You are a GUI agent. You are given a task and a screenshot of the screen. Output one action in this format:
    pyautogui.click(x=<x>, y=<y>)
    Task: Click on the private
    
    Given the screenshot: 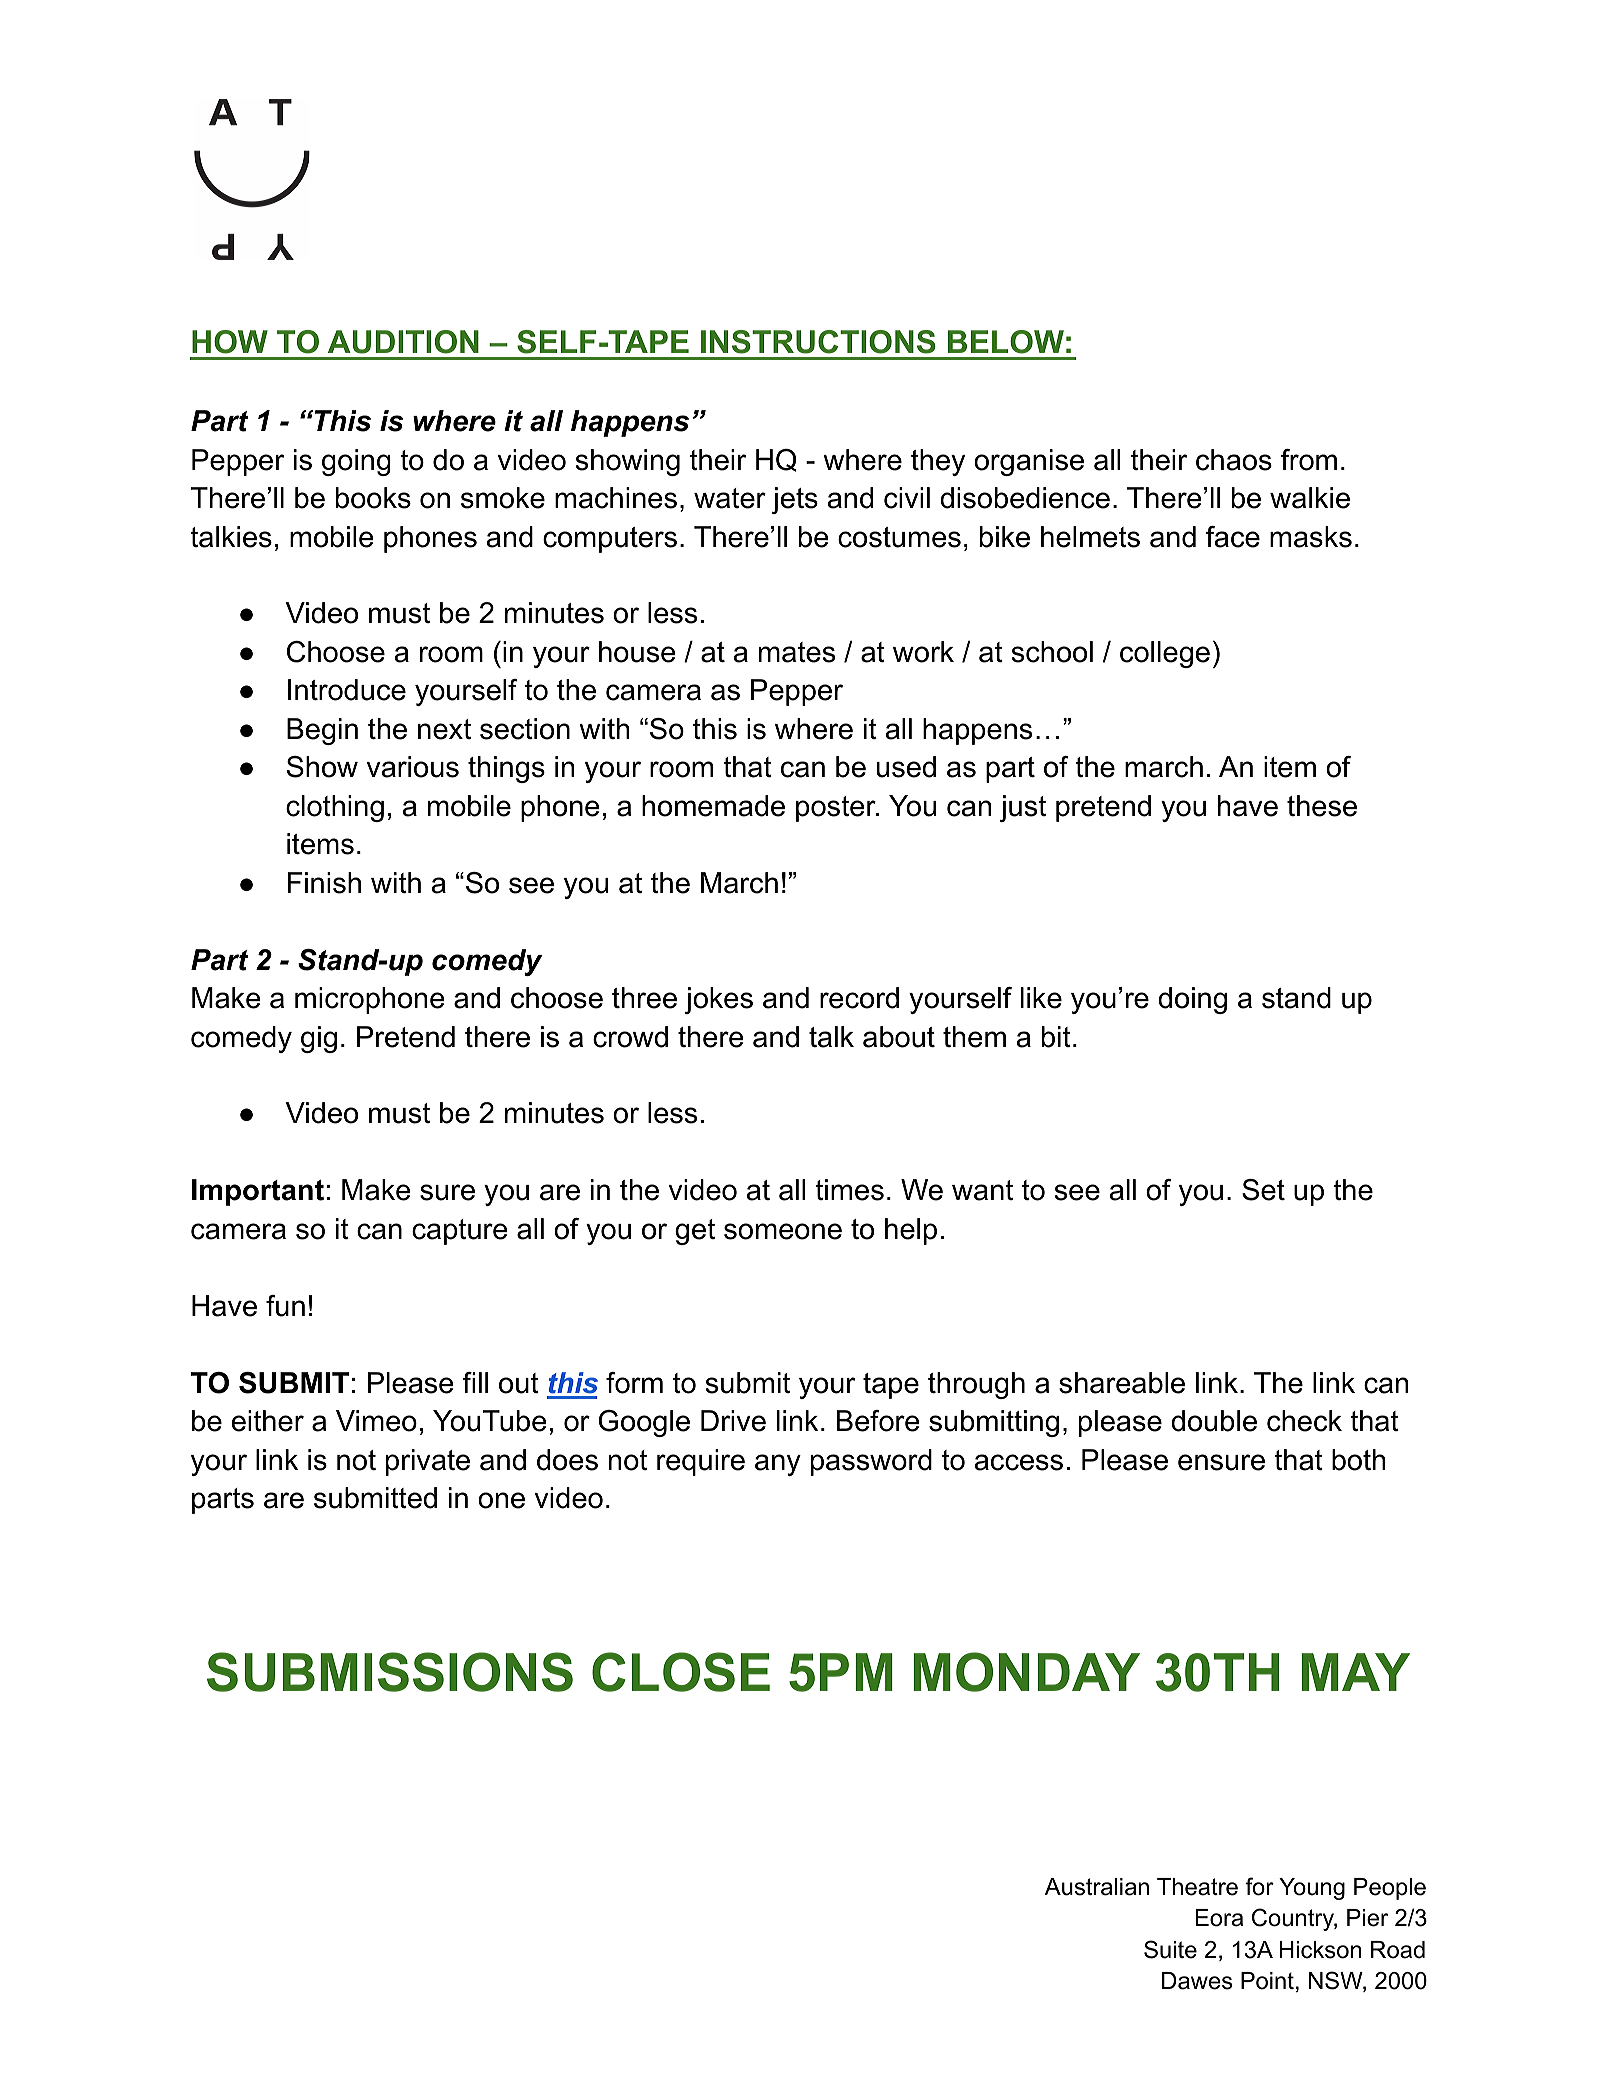 What is the action you would take?
    pyautogui.click(x=428, y=1462)
